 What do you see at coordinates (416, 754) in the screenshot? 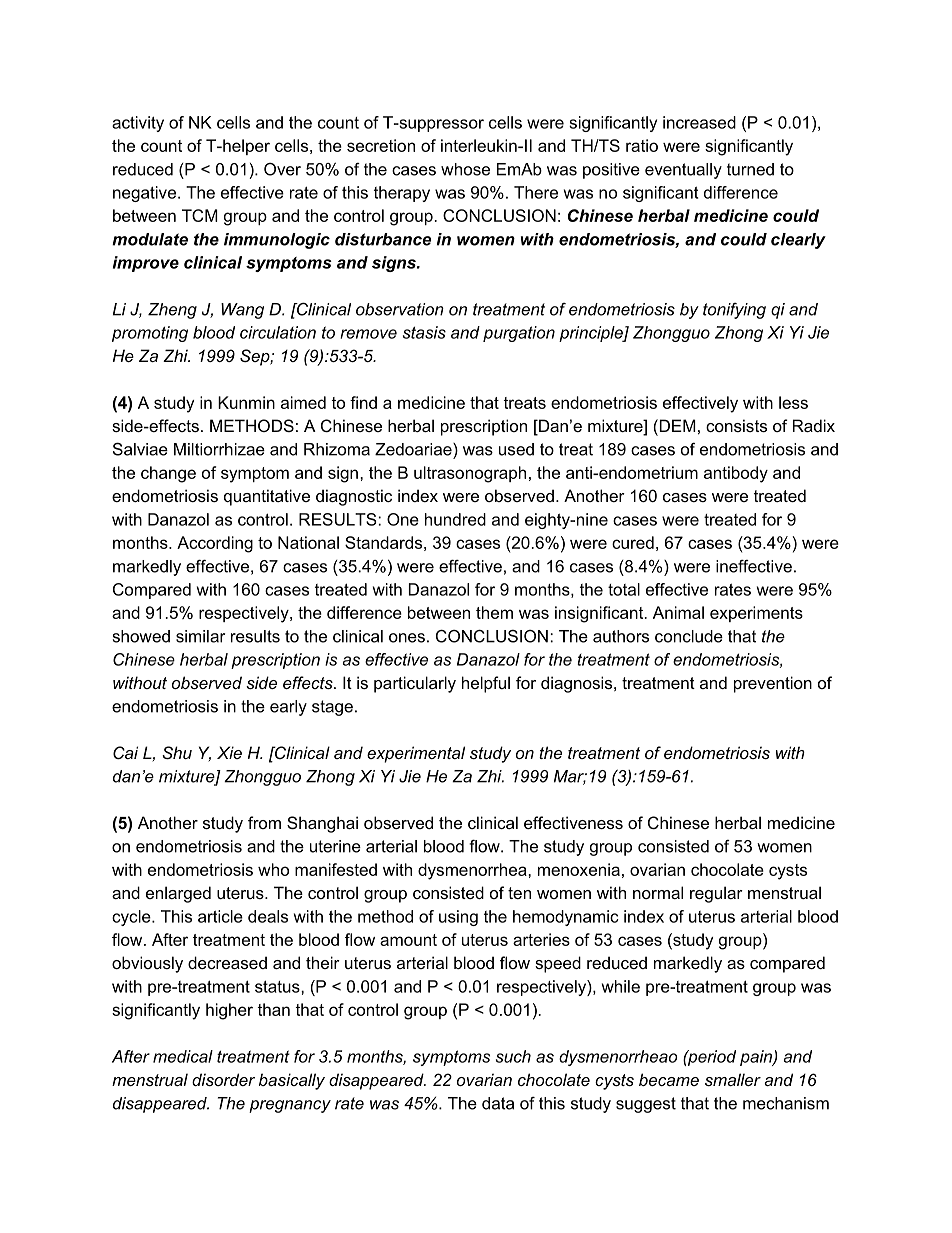
I see `experimental` at bounding box center [416, 754].
